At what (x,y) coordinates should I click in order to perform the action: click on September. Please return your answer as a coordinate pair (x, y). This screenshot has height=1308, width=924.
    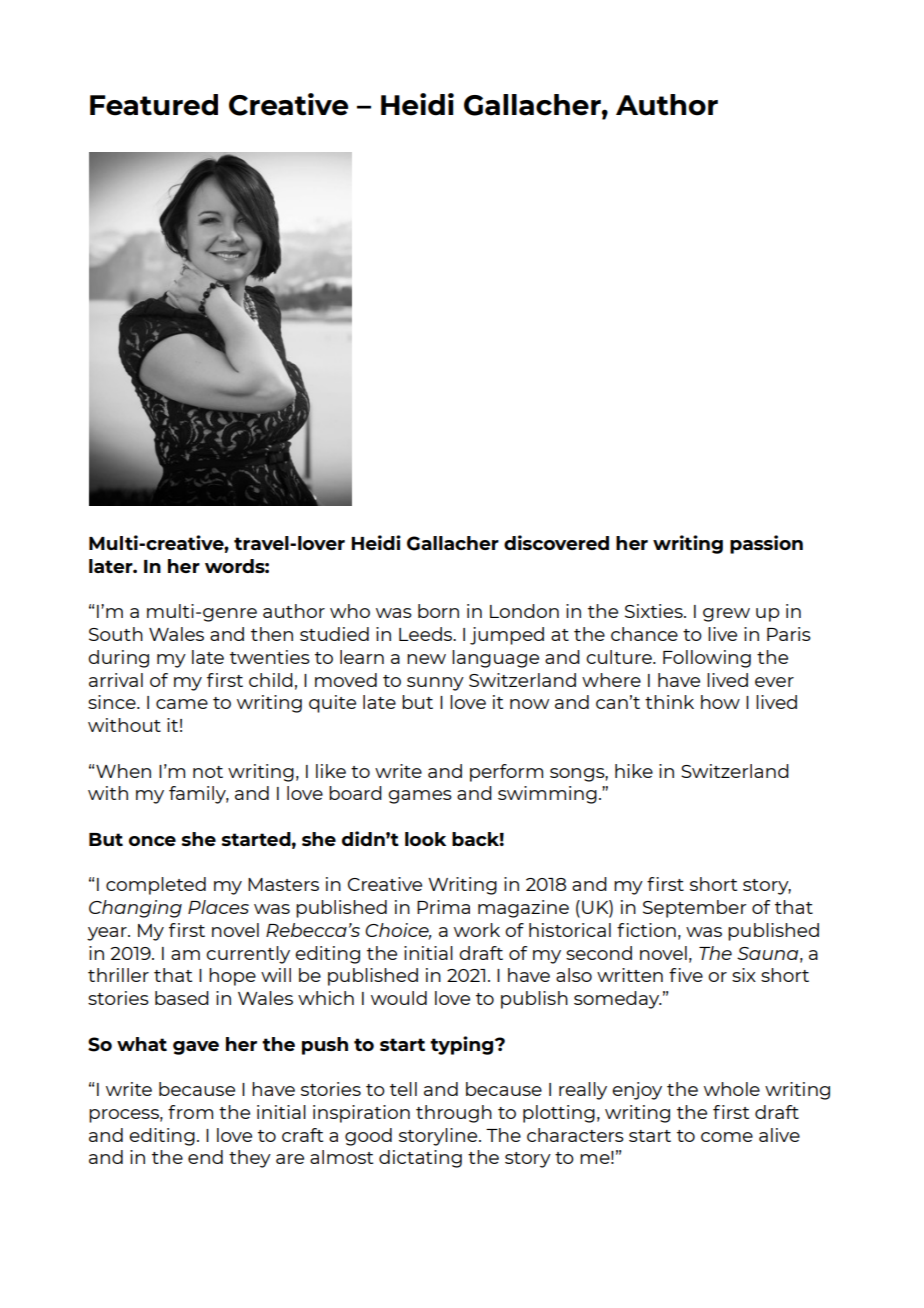
    Looking at the image, I should click on (695, 909).
